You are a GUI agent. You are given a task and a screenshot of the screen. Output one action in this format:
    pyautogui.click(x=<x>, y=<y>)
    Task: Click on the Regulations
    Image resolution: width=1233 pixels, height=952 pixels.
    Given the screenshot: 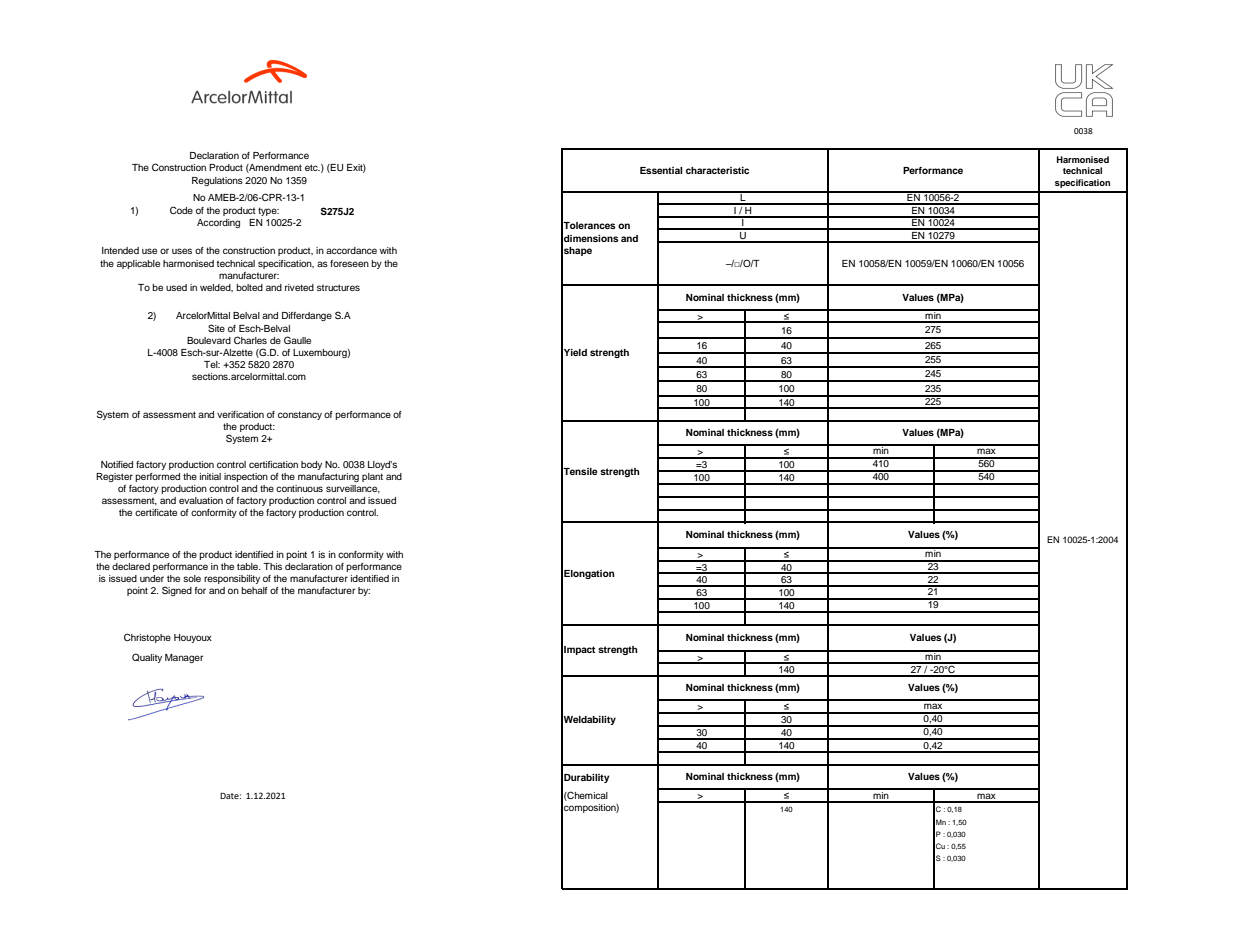 What is the action you would take?
    pyautogui.click(x=217, y=181)
